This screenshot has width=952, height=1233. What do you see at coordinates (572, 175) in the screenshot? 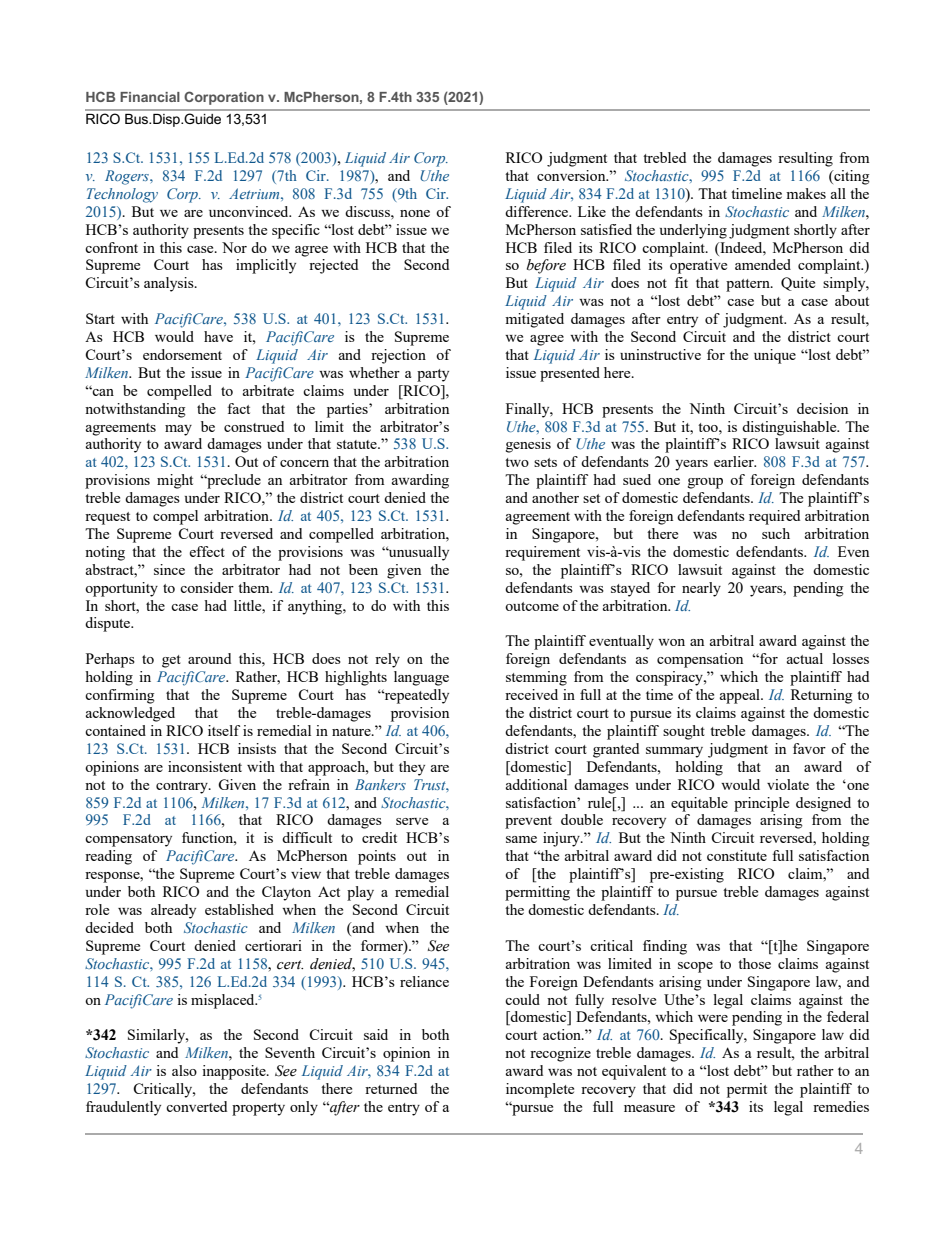
I see `conversion` at bounding box center [572, 175].
